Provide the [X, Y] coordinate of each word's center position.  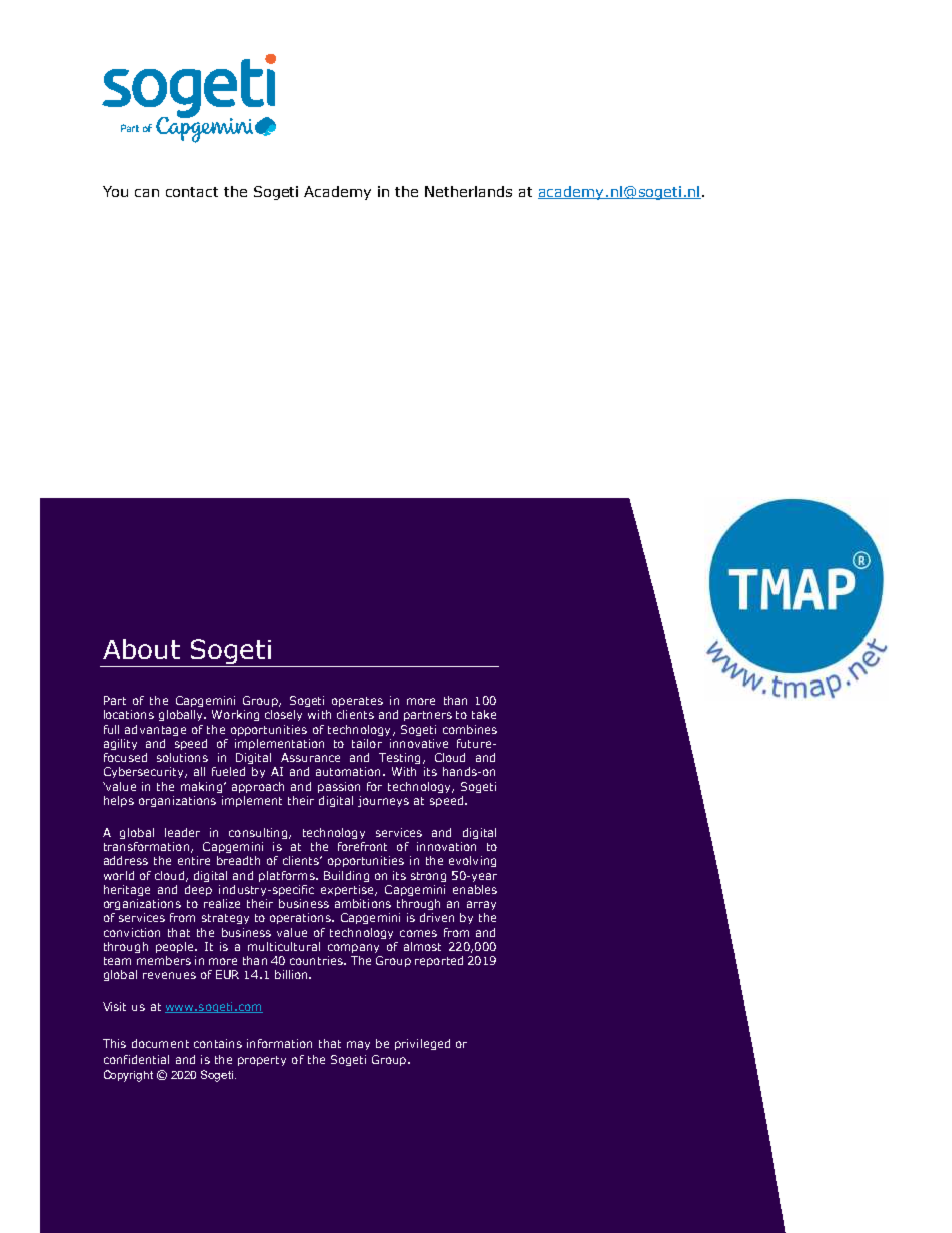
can [147, 193]
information [279, 1043]
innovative [419, 743]
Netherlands [468, 191]
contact [192, 192]
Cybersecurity [145, 772]
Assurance [310, 757]
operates [357, 702]
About [141, 649]
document [160, 1043]
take [484, 714]
